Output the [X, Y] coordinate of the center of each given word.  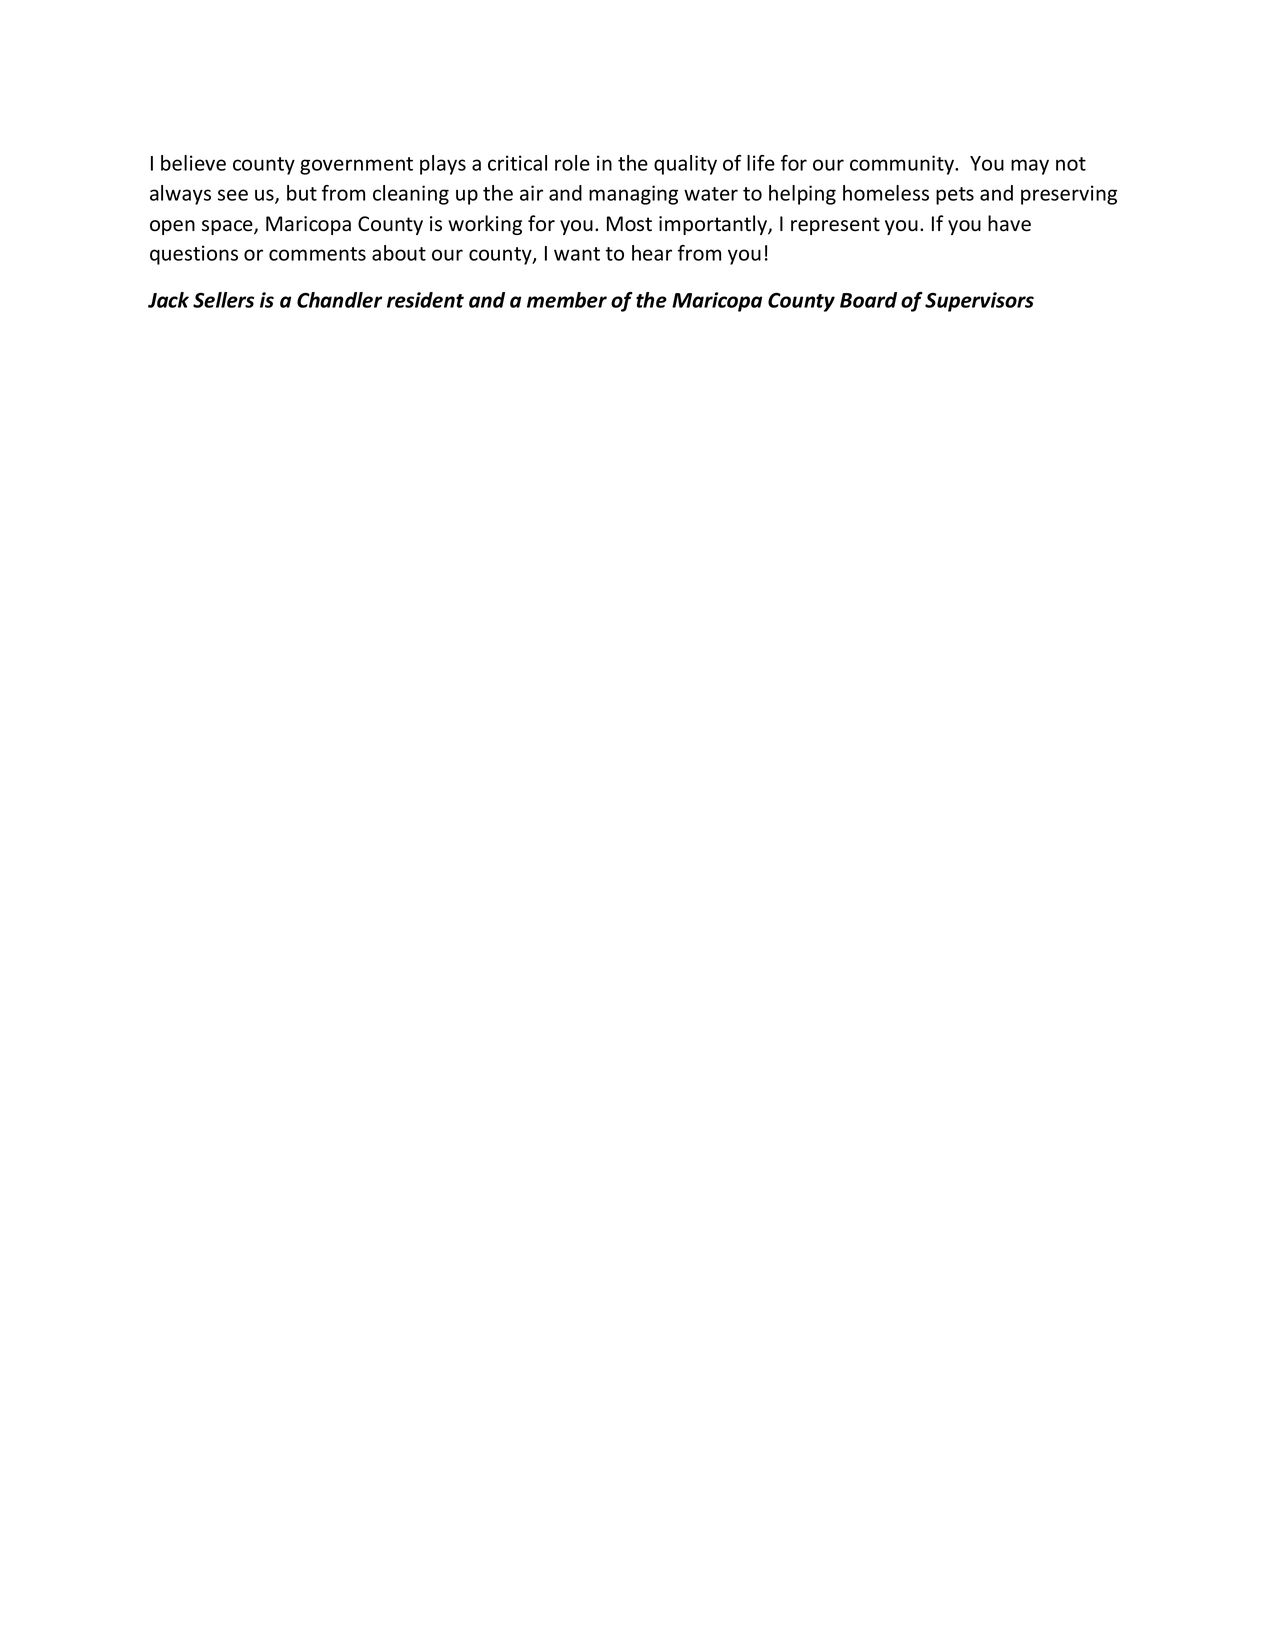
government [356, 166]
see [233, 195]
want [577, 254]
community [903, 165]
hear [652, 253]
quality [685, 165]
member [567, 300]
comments [317, 254]
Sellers [223, 300]
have [1009, 223]
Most [629, 224]
